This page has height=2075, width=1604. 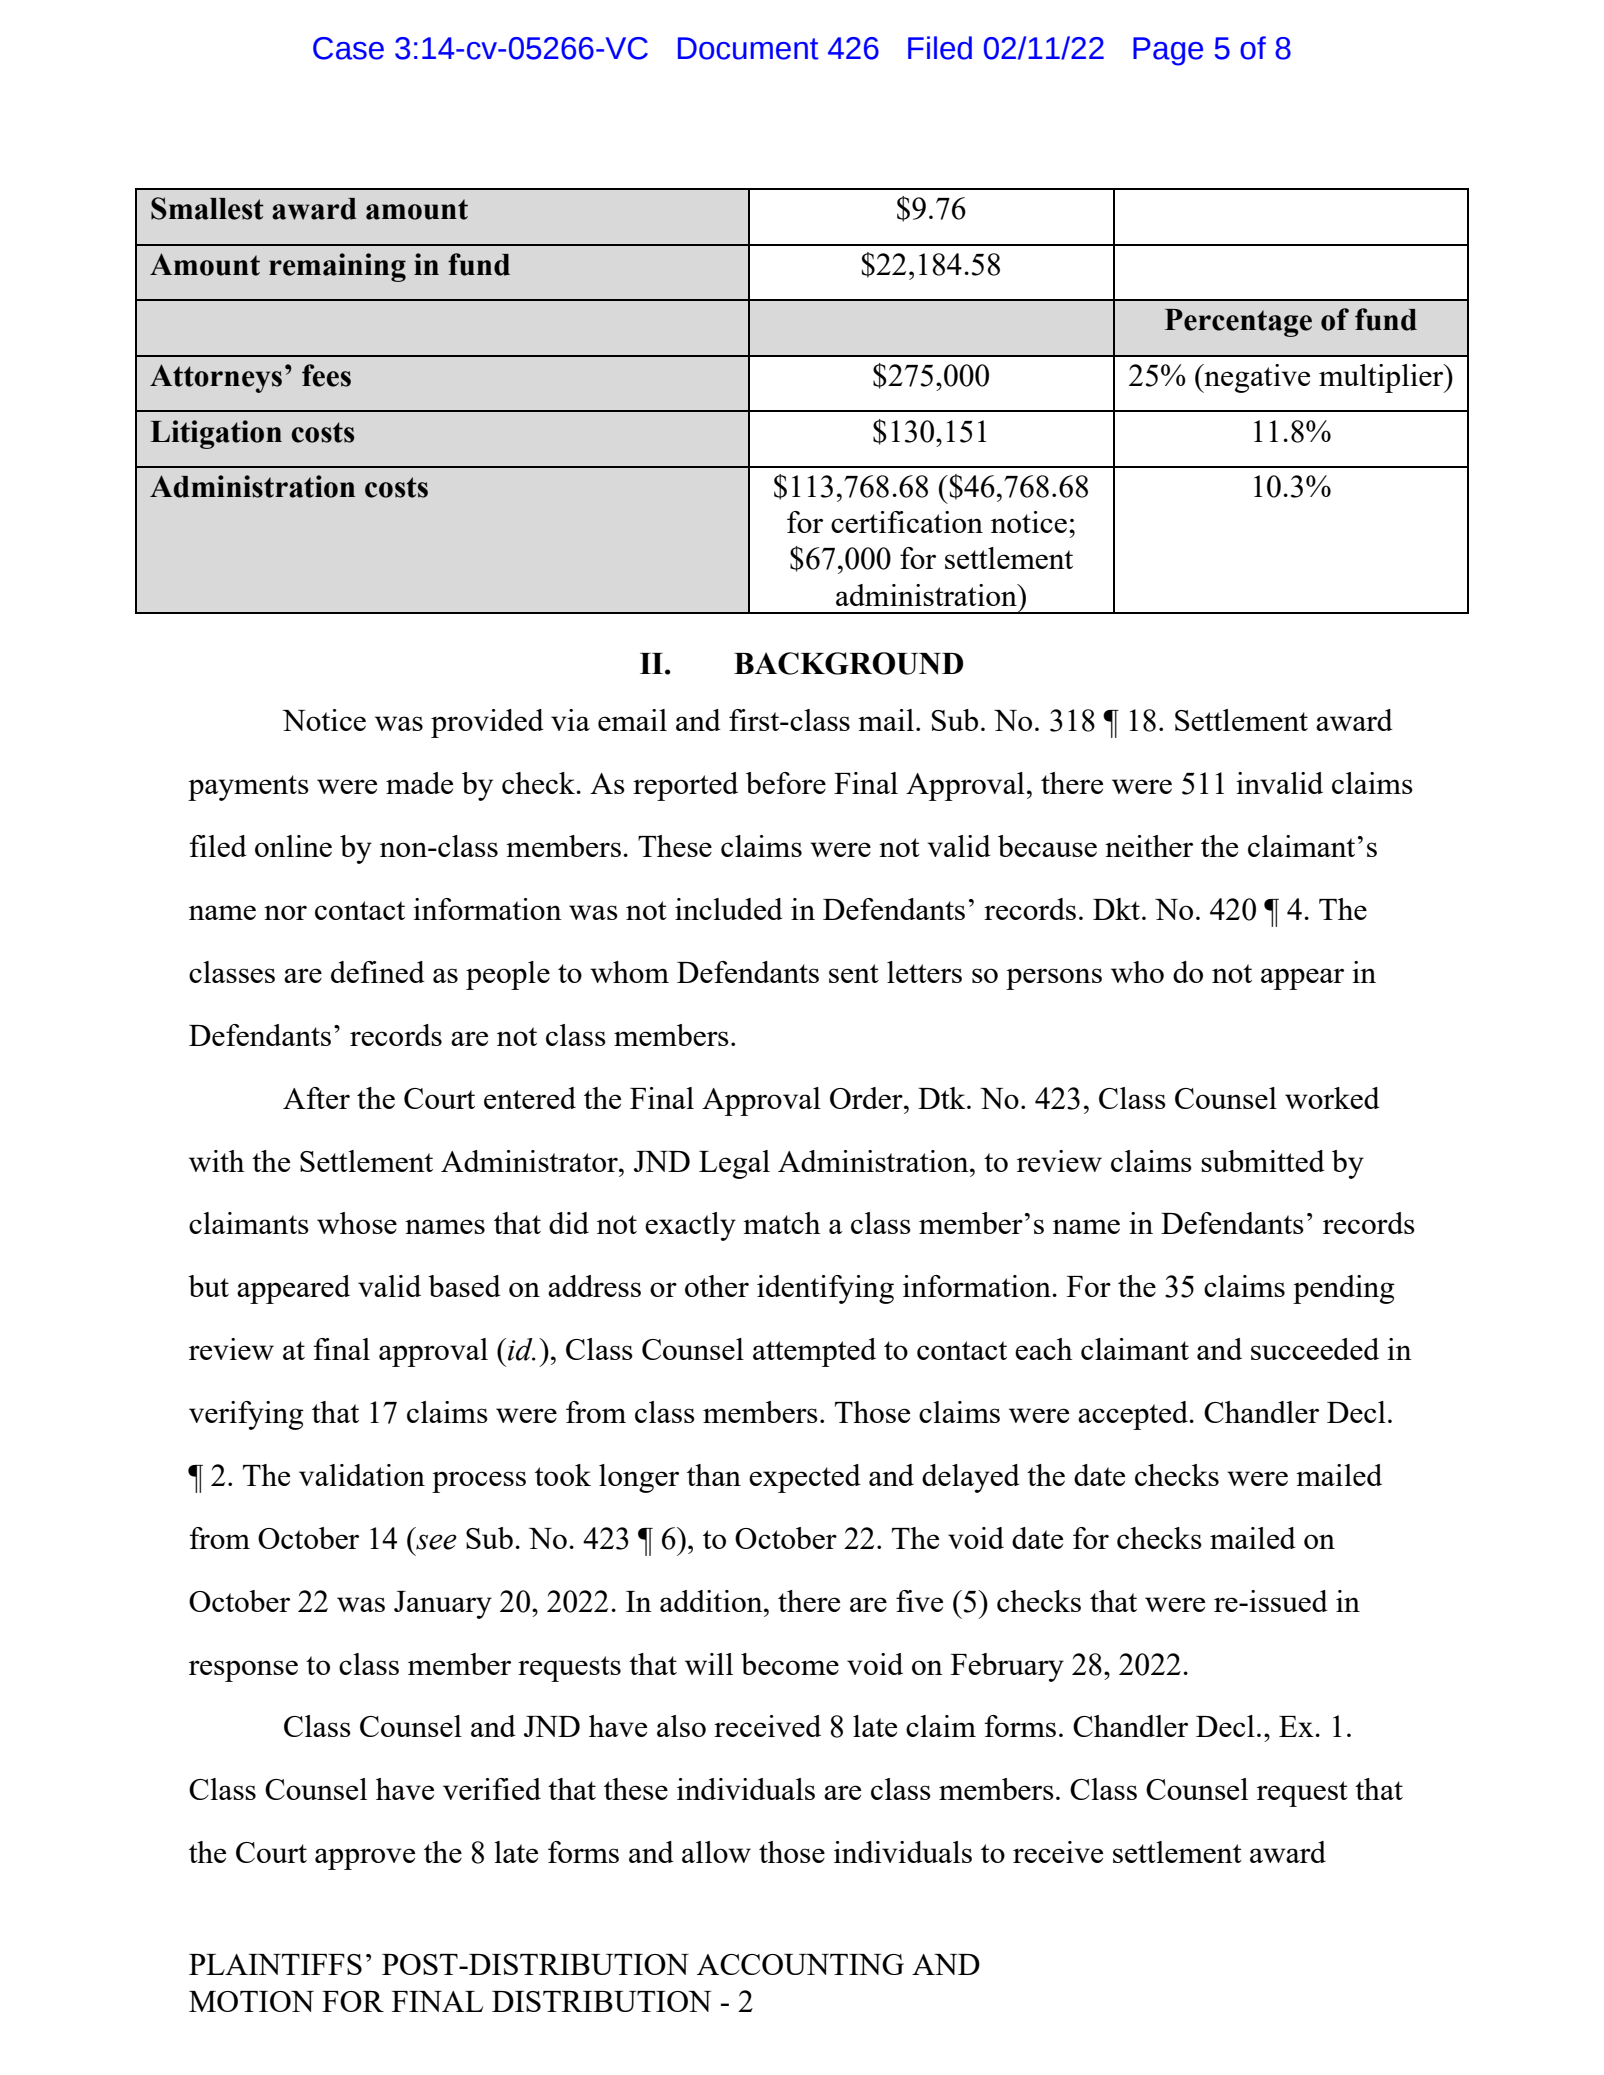 What do you see at coordinates (419, 783) in the page?
I see `made` at bounding box center [419, 783].
